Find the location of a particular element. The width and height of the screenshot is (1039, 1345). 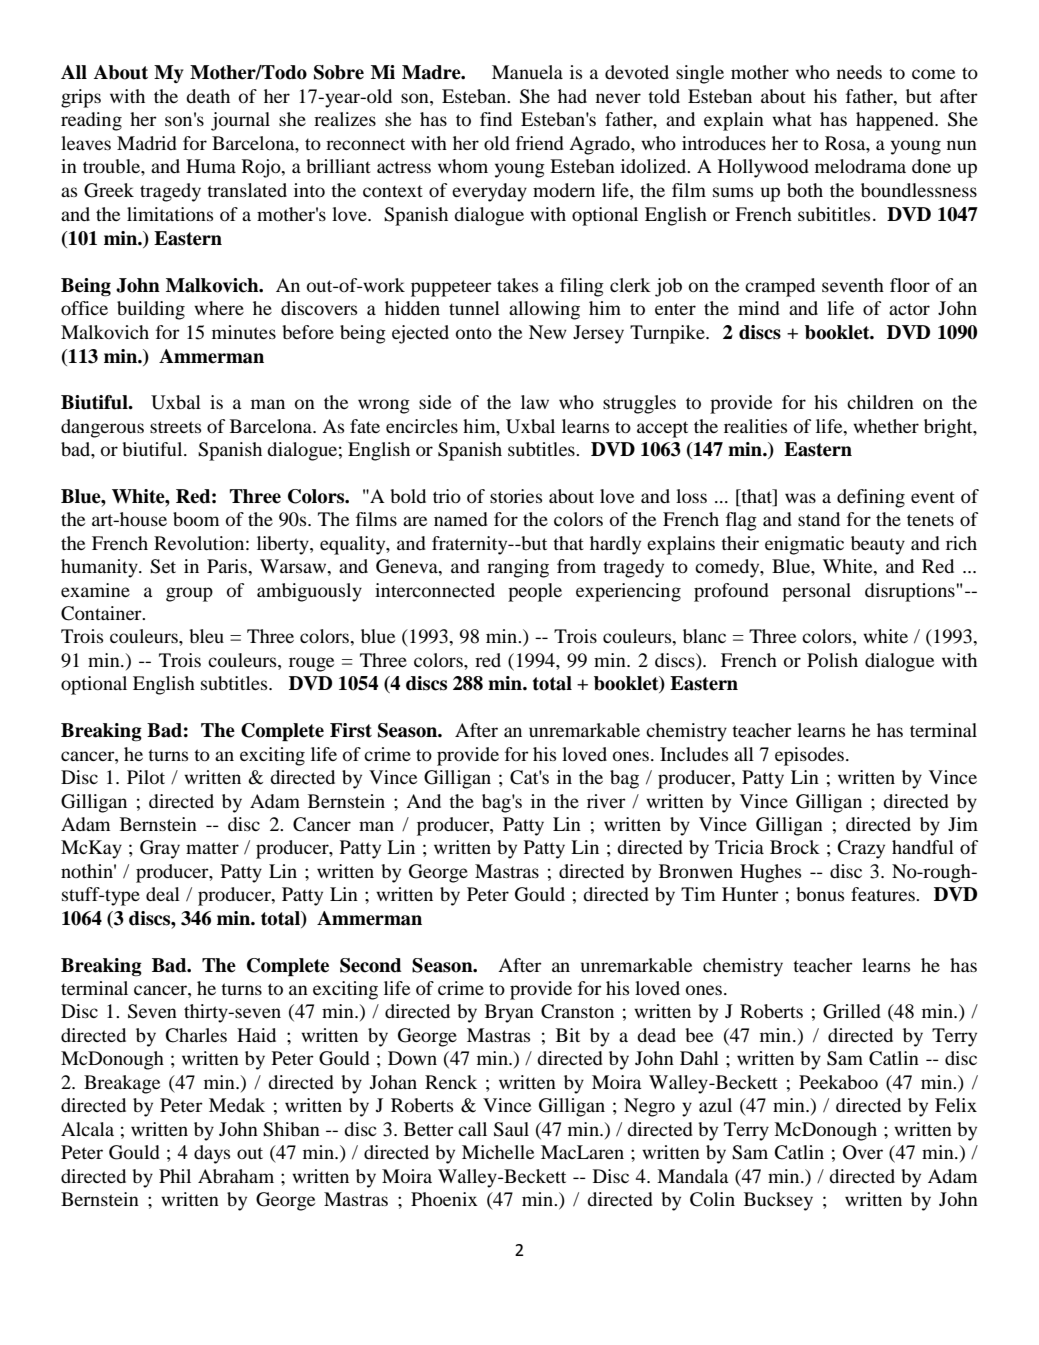

death is located at coordinates (208, 96).
